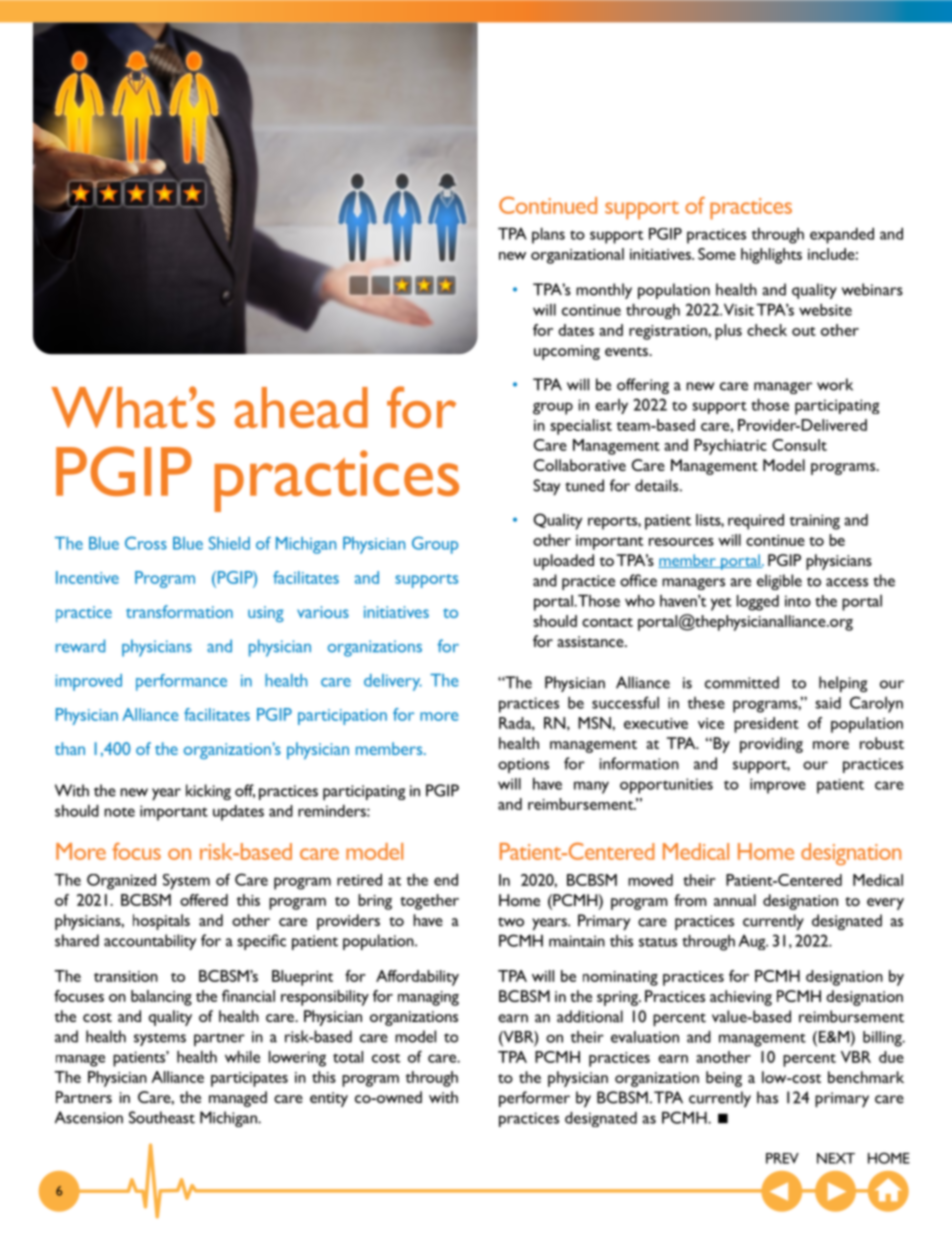 Image resolution: width=952 pixels, height=1233 pixels. What do you see at coordinates (162, 1117) in the document?
I see `Southeast` at bounding box center [162, 1117].
